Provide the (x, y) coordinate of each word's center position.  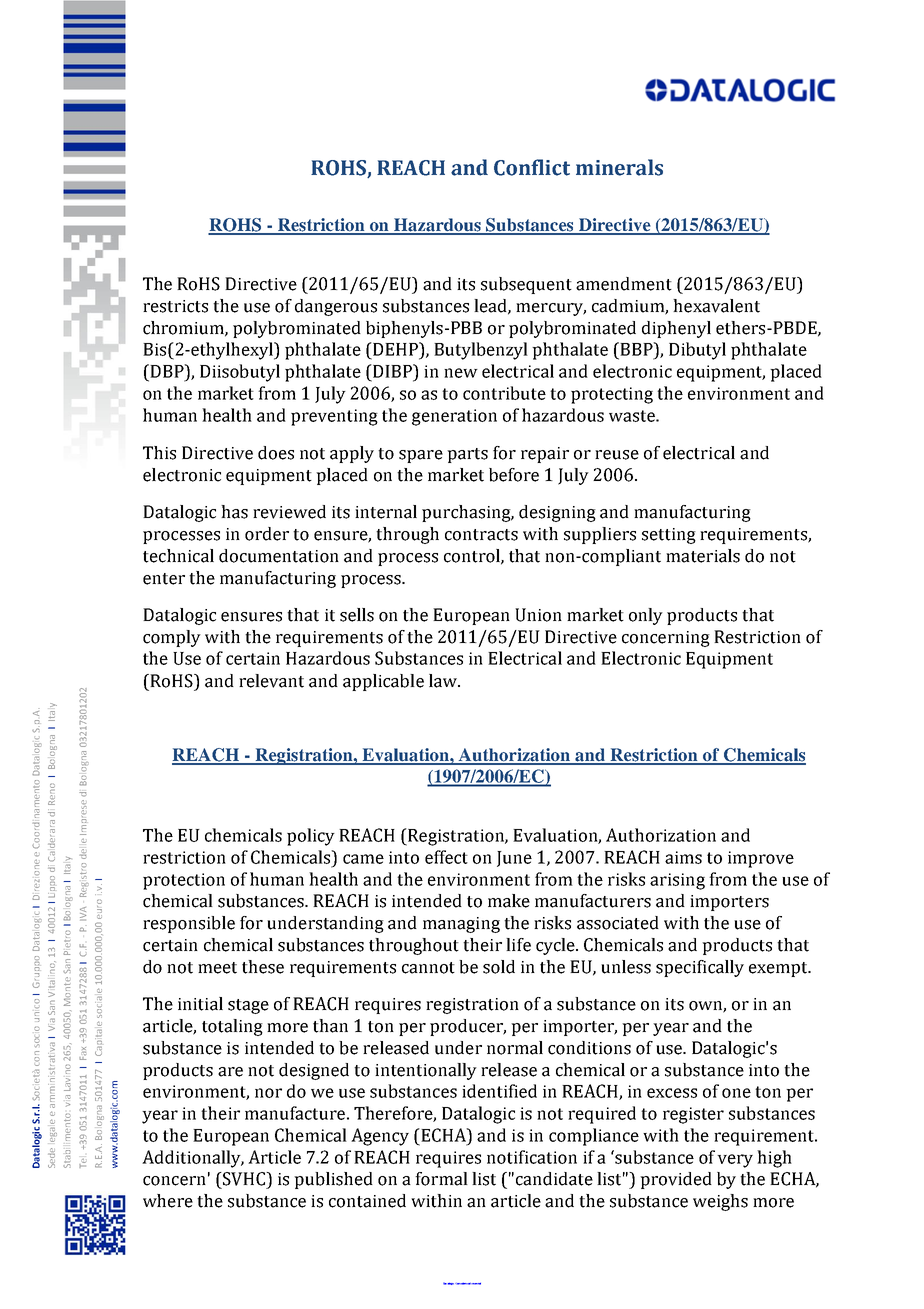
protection (184, 881)
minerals (619, 167)
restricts (175, 306)
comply (172, 638)
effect (446, 857)
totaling (232, 1027)
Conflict (532, 167)
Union (538, 615)
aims (683, 857)
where (168, 1201)
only (646, 616)
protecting (612, 395)
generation (454, 417)
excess (672, 1093)
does (276, 453)
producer (468, 1027)
